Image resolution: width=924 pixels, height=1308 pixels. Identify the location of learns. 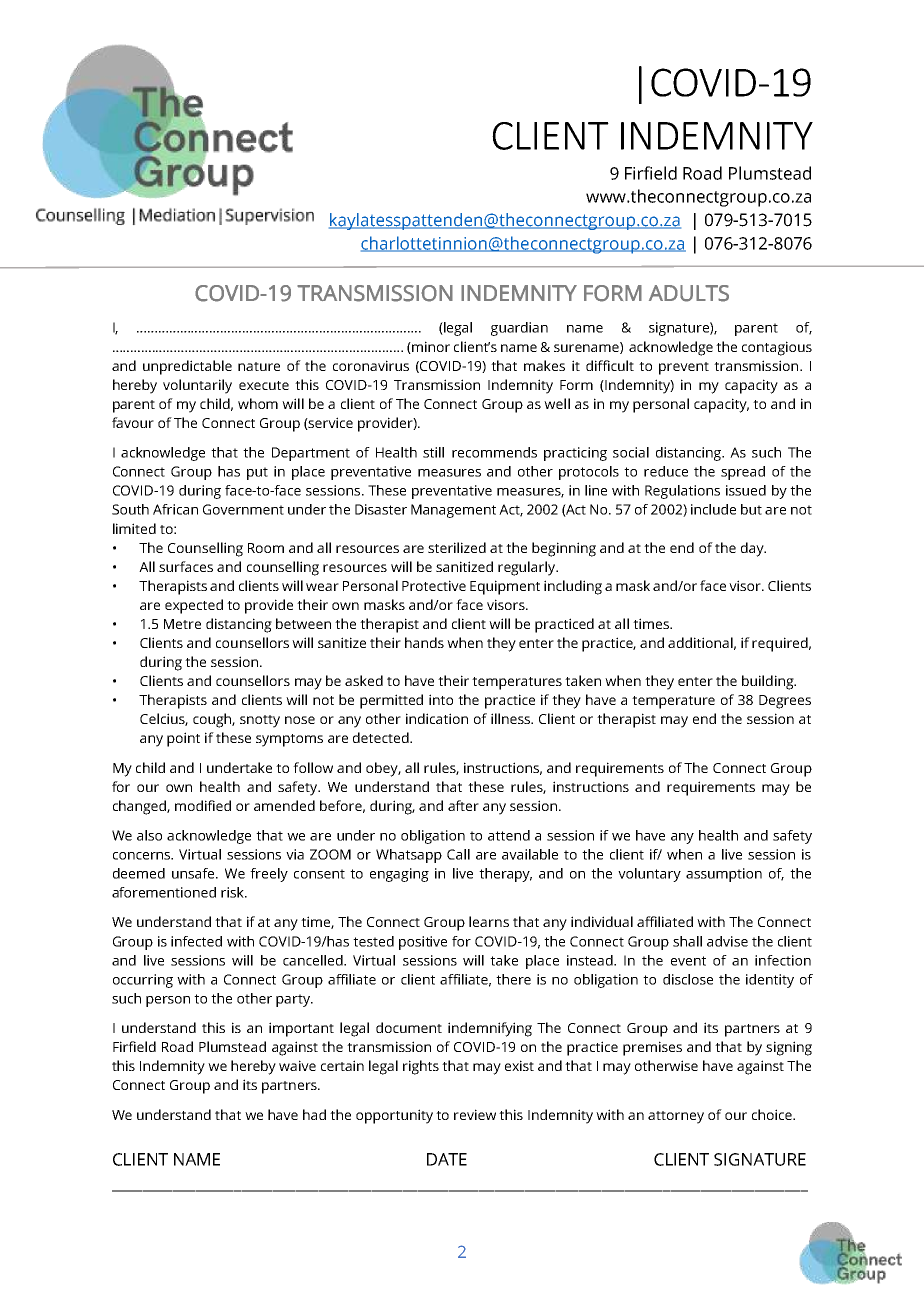
(489, 921).
